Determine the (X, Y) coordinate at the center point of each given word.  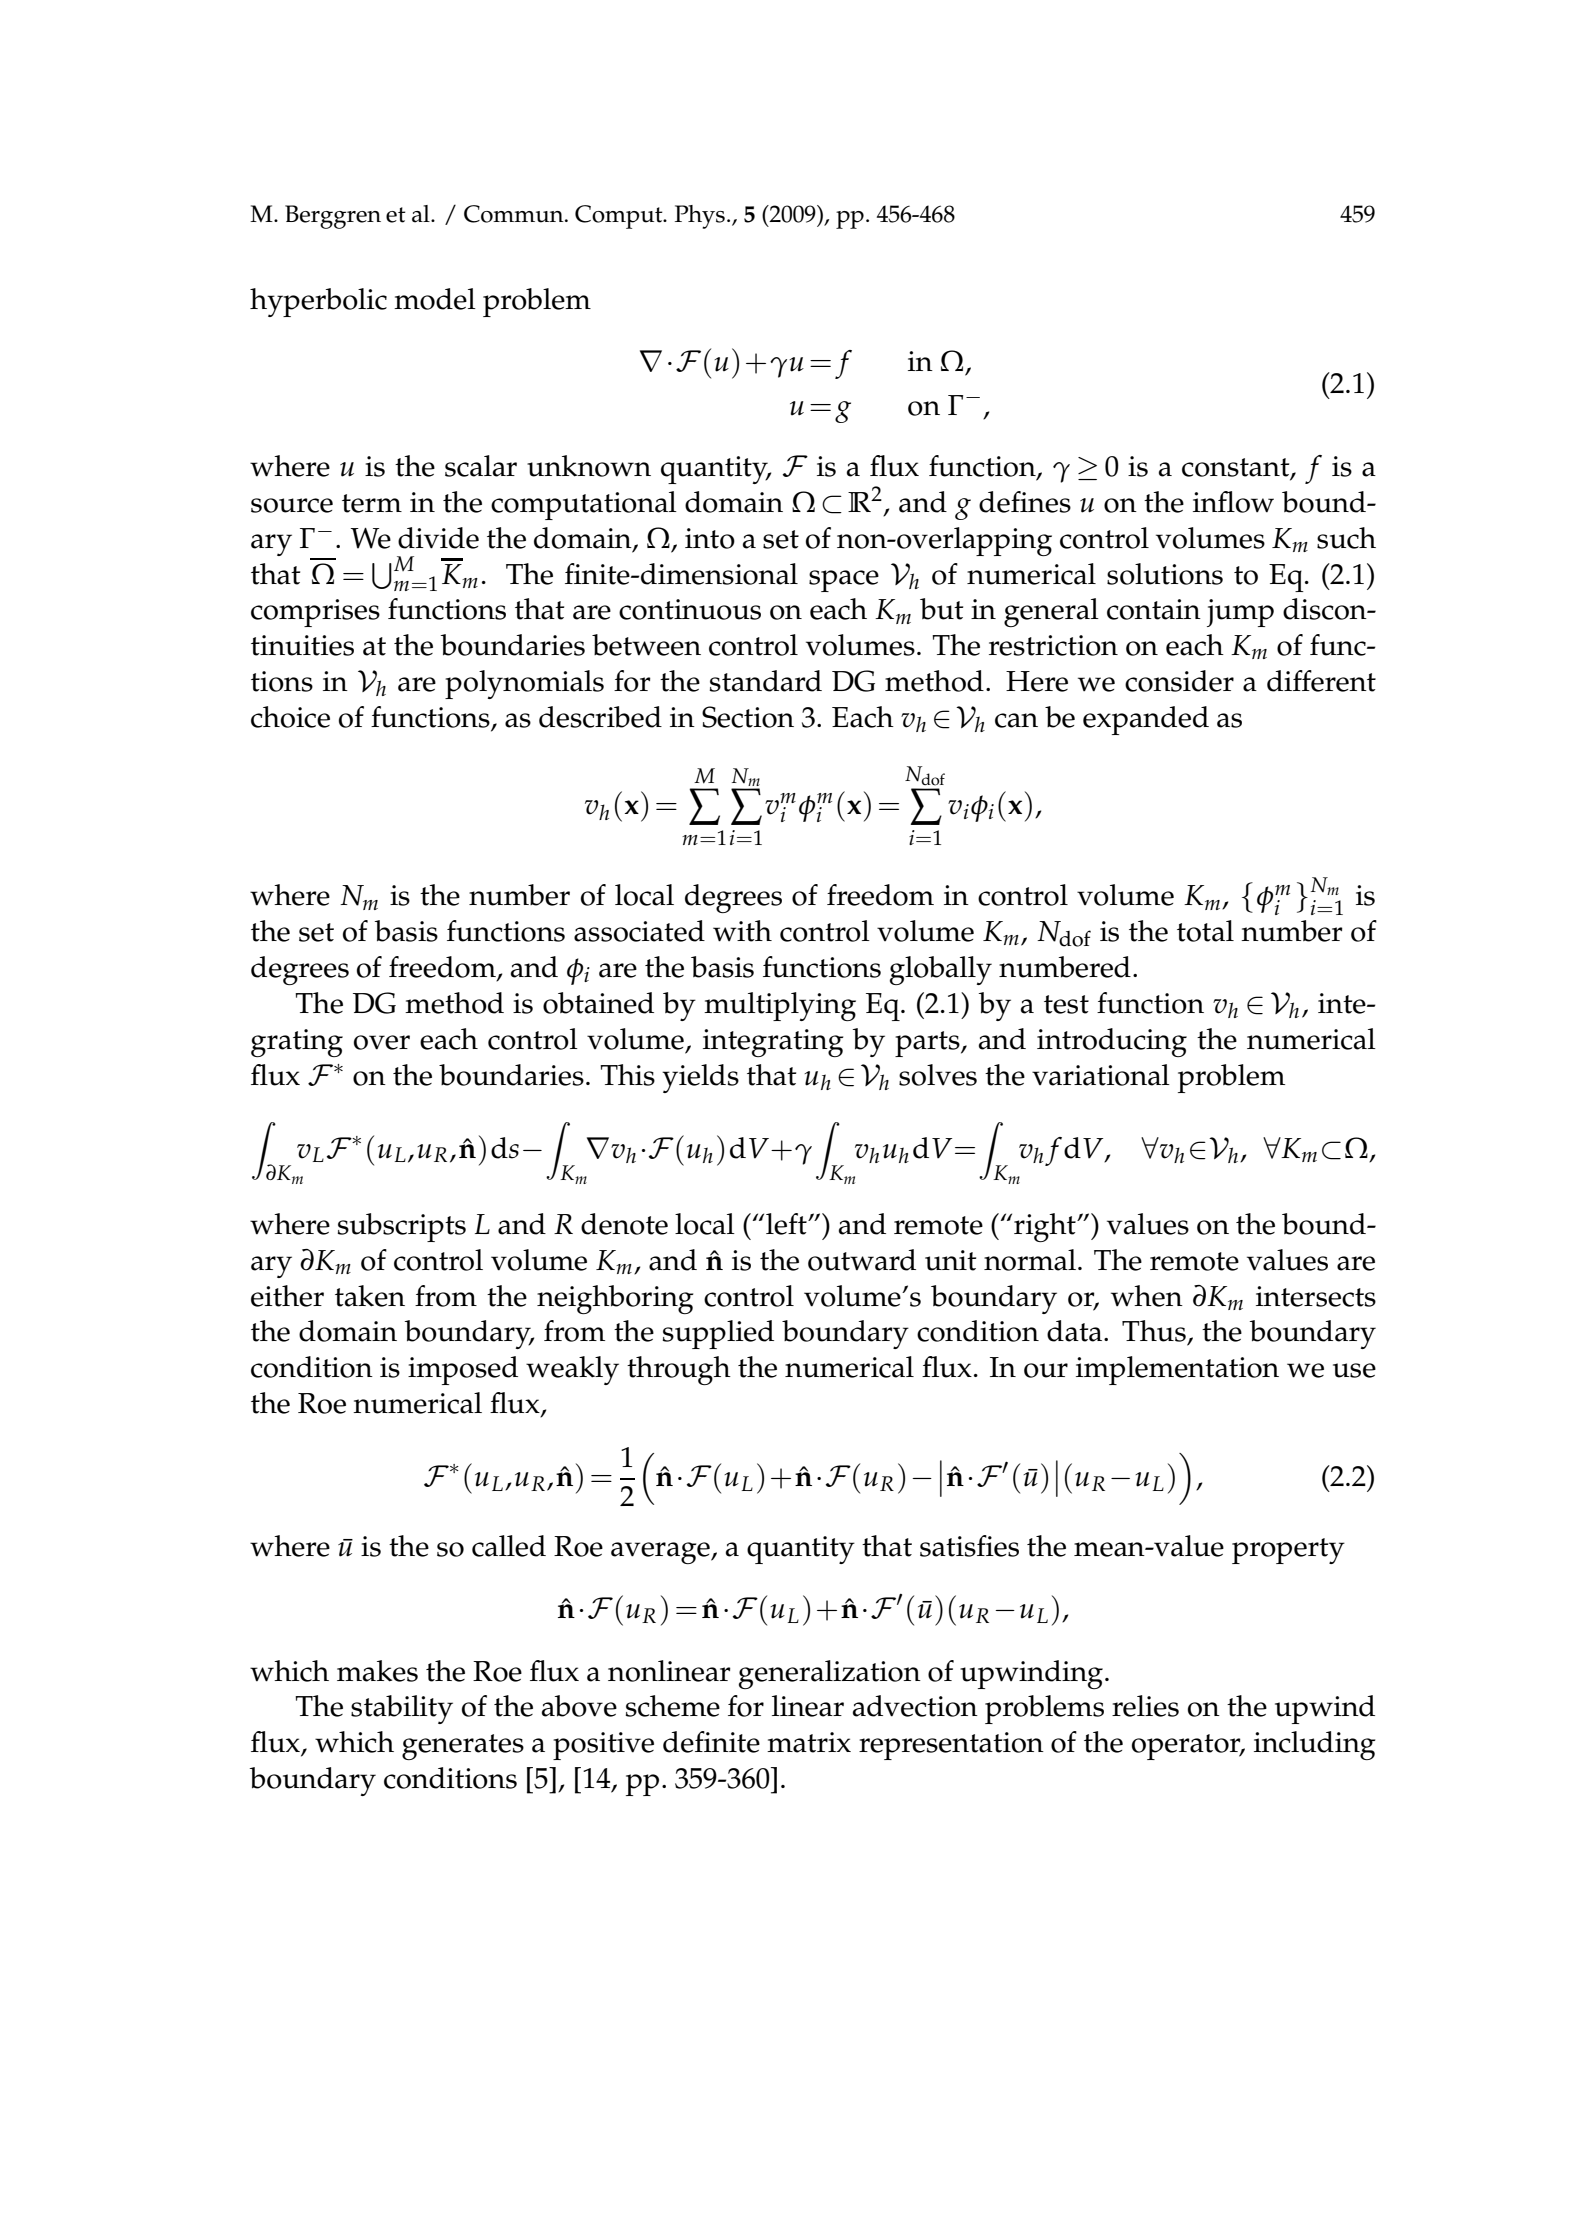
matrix (809, 1742)
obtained (598, 1003)
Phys (700, 217)
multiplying (780, 1006)
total (1205, 931)
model (435, 299)
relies (1145, 1706)
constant (1237, 468)
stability (402, 1709)
